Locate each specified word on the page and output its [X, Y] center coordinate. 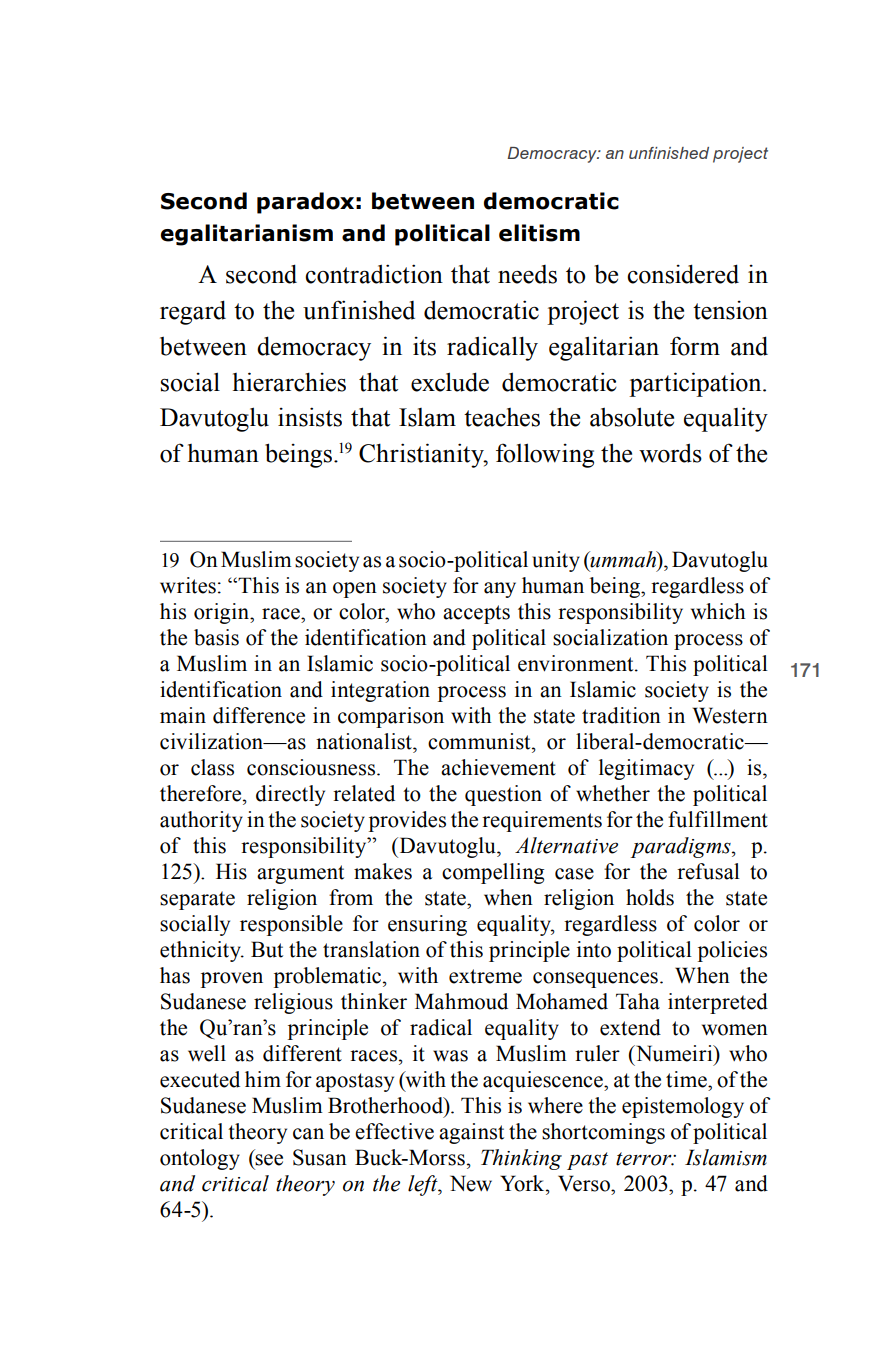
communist [480, 741]
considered [683, 274]
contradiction [374, 274]
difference [259, 715]
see [268, 1161]
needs [527, 274]
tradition [621, 715]
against [471, 1133]
